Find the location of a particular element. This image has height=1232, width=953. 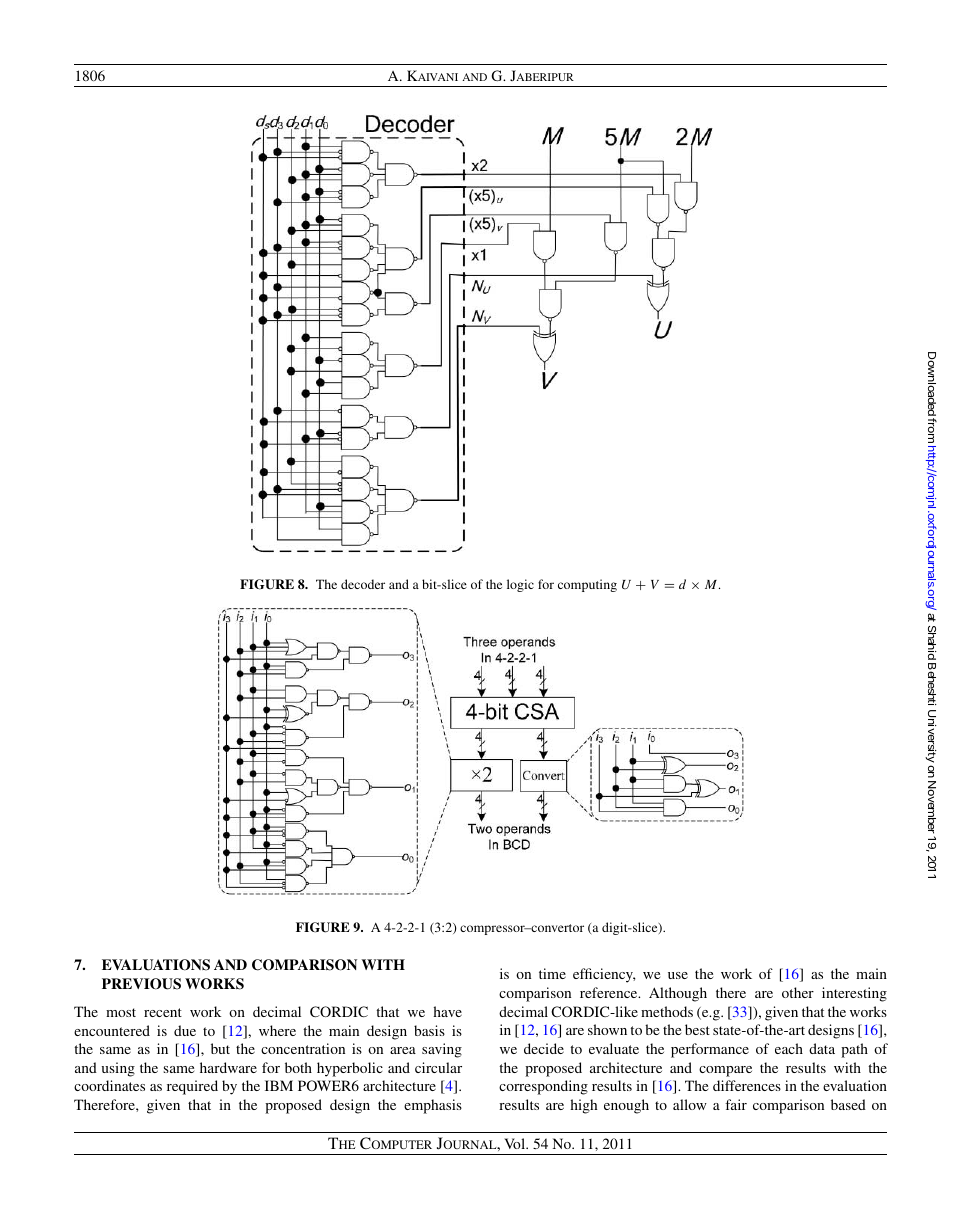

logic is located at coordinates (520, 585).
